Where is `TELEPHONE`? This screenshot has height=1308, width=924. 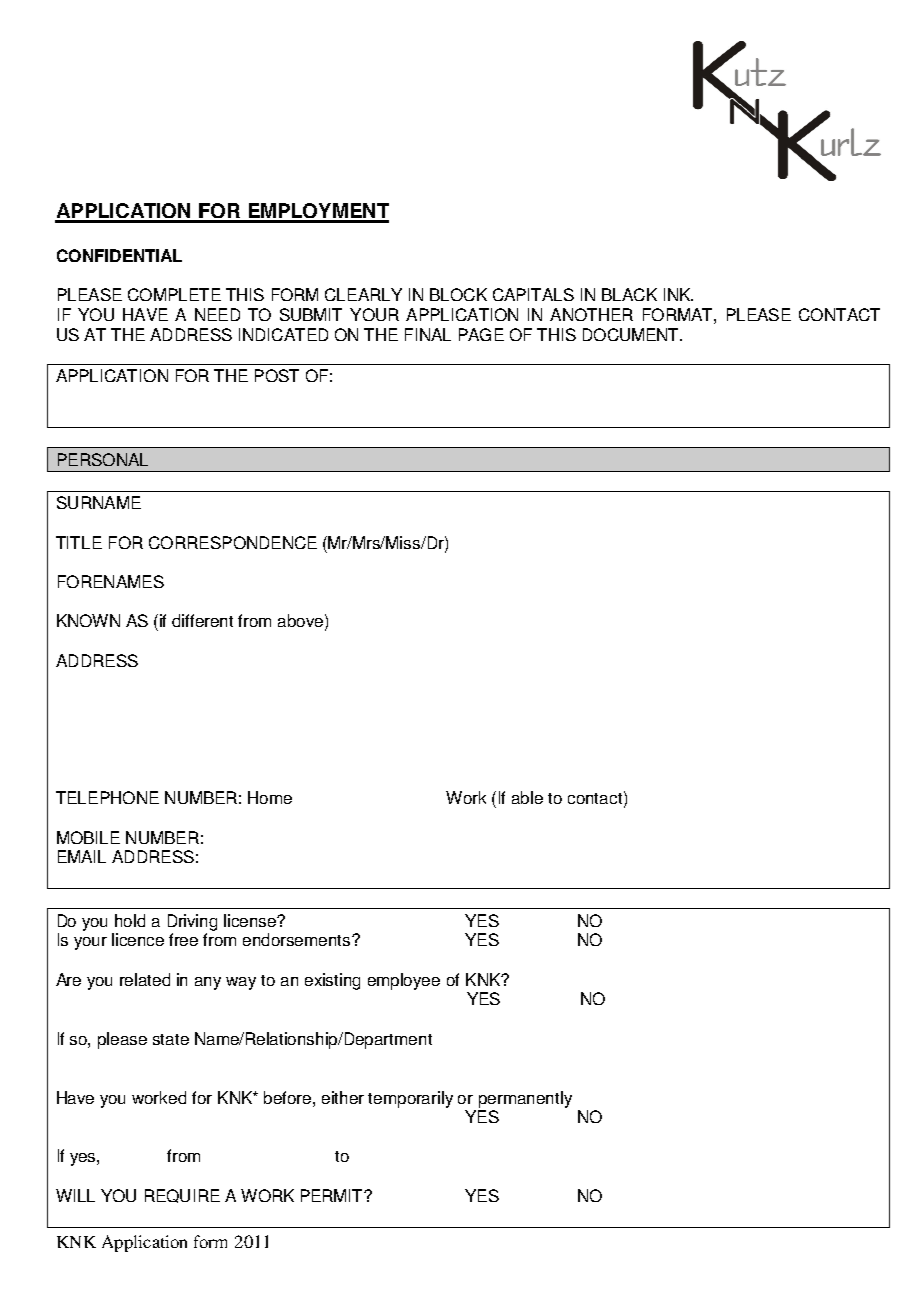 TELEPHONE is located at coordinates (107, 797).
